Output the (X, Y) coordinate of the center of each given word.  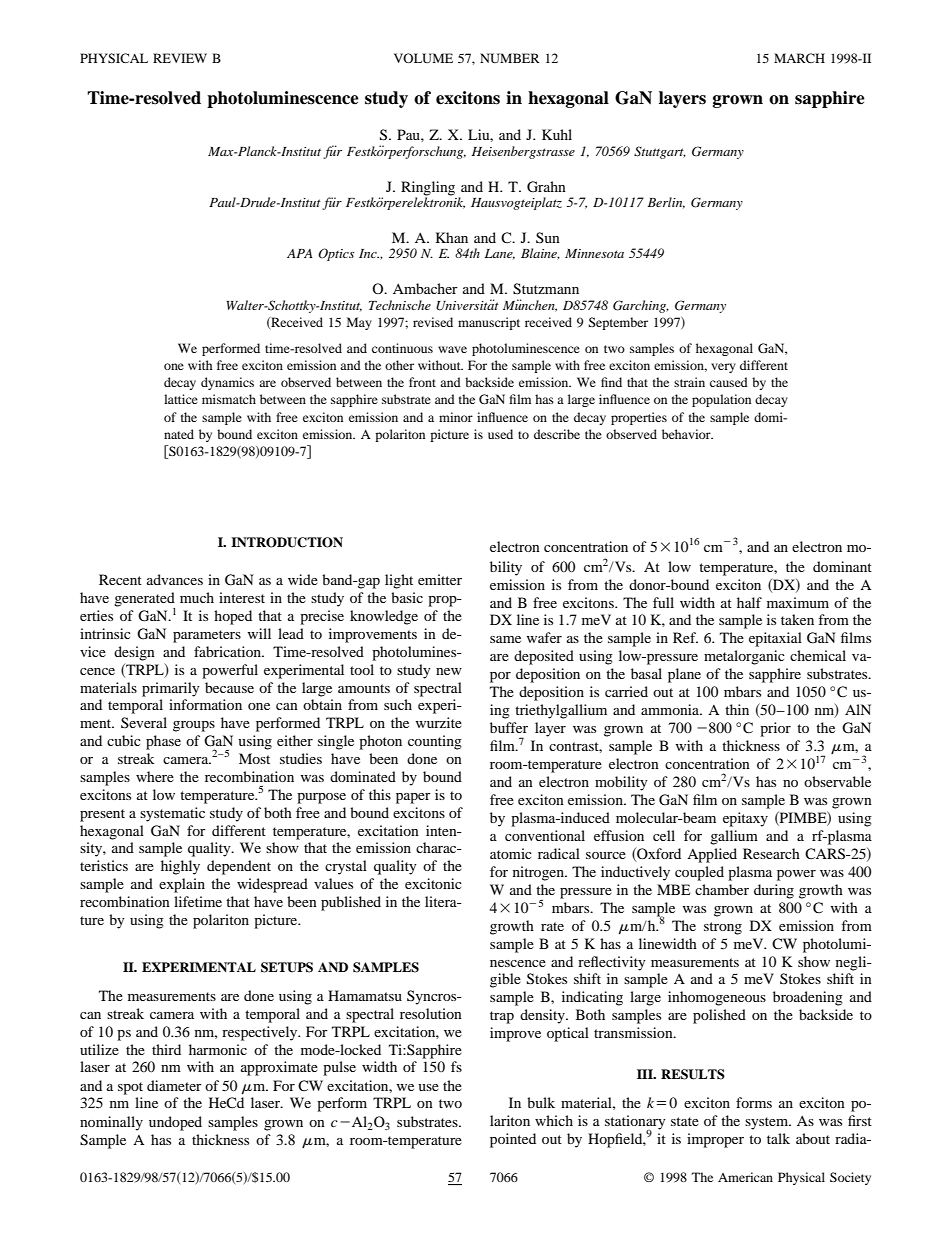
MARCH (799, 58)
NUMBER (510, 58)
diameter (174, 1085)
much (197, 597)
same (505, 639)
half (749, 602)
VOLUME (423, 58)
